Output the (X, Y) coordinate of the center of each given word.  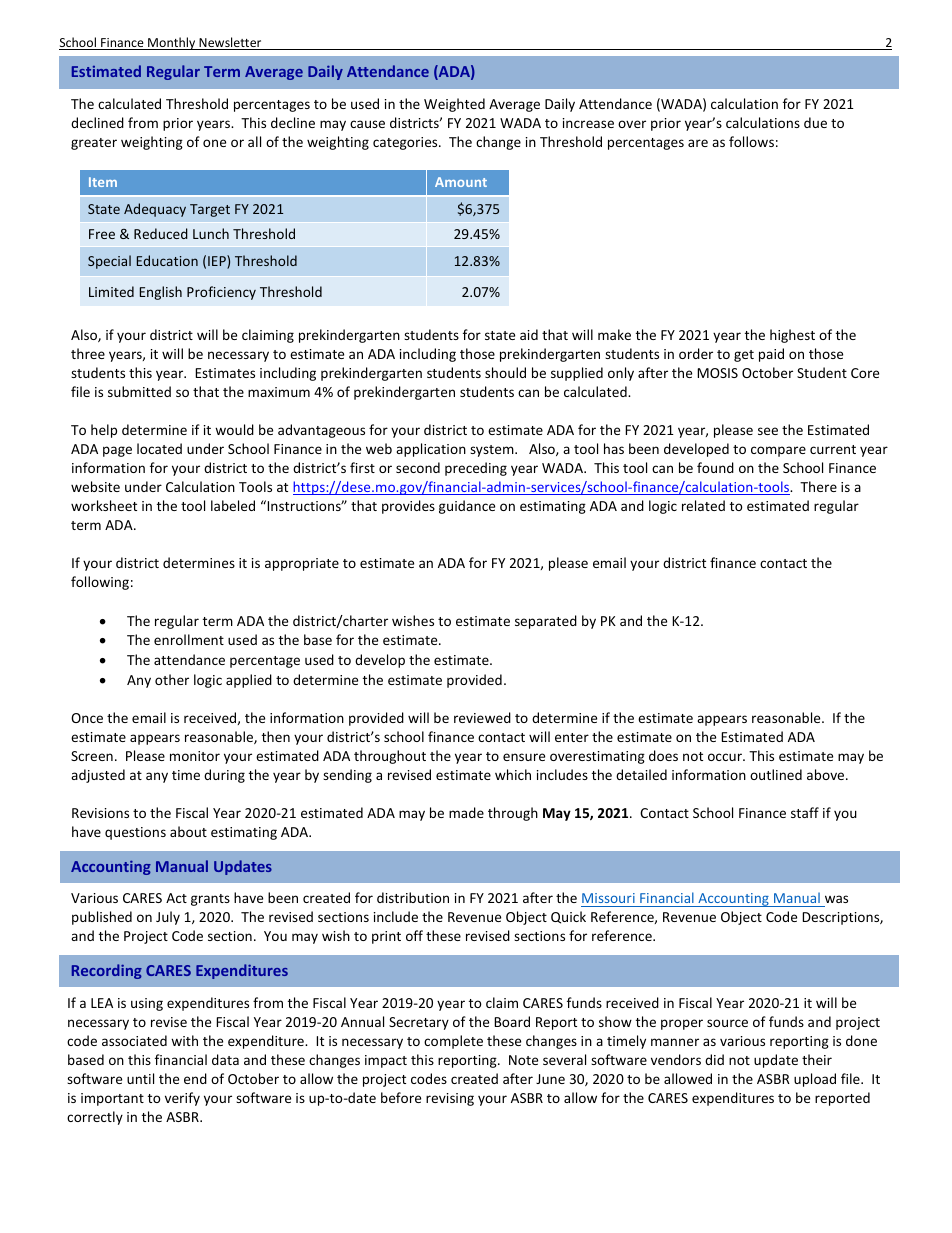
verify (182, 1099)
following (100, 583)
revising (450, 1099)
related (703, 505)
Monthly (172, 43)
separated (546, 622)
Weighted (454, 105)
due (815, 122)
